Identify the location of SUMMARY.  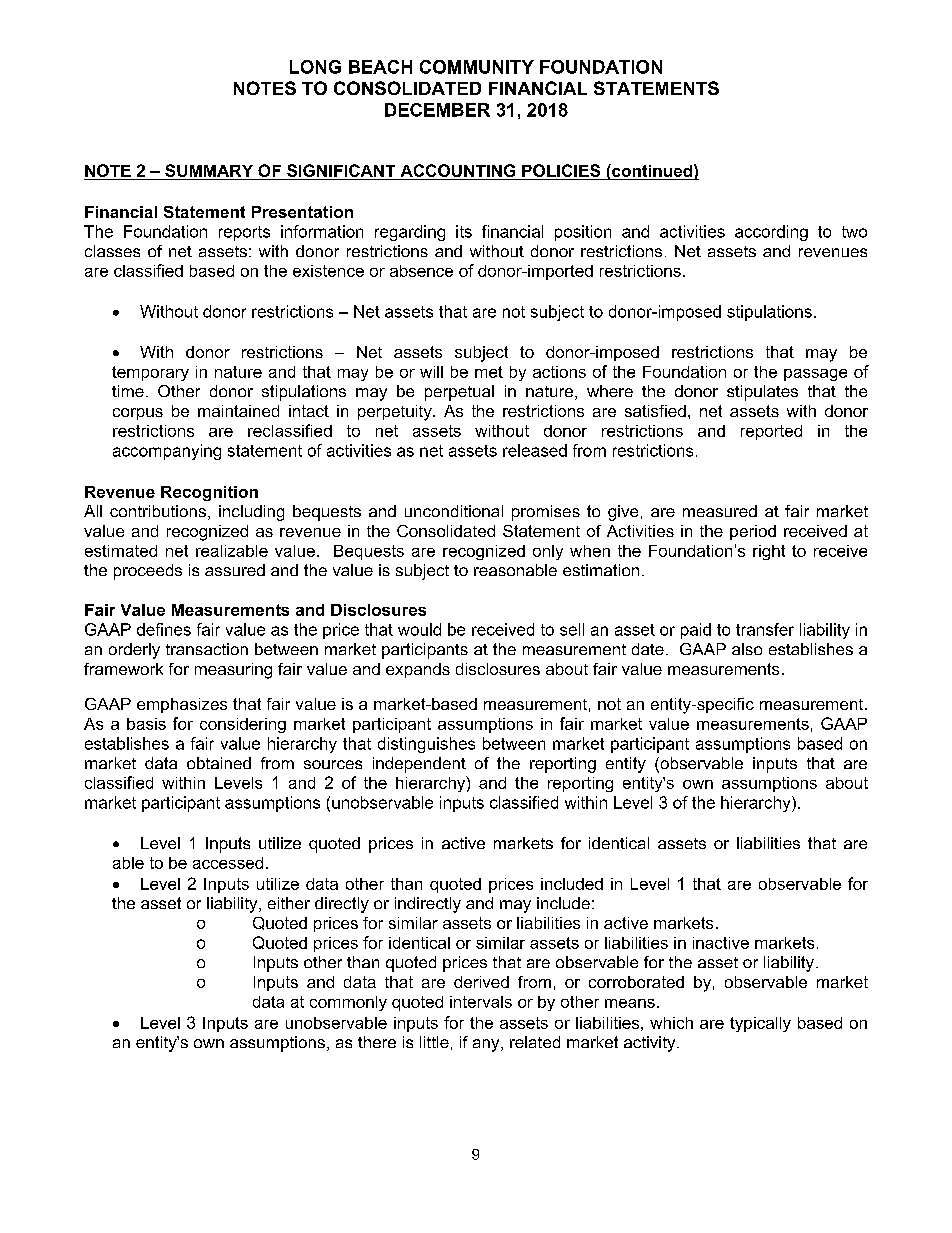
(209, 170).
